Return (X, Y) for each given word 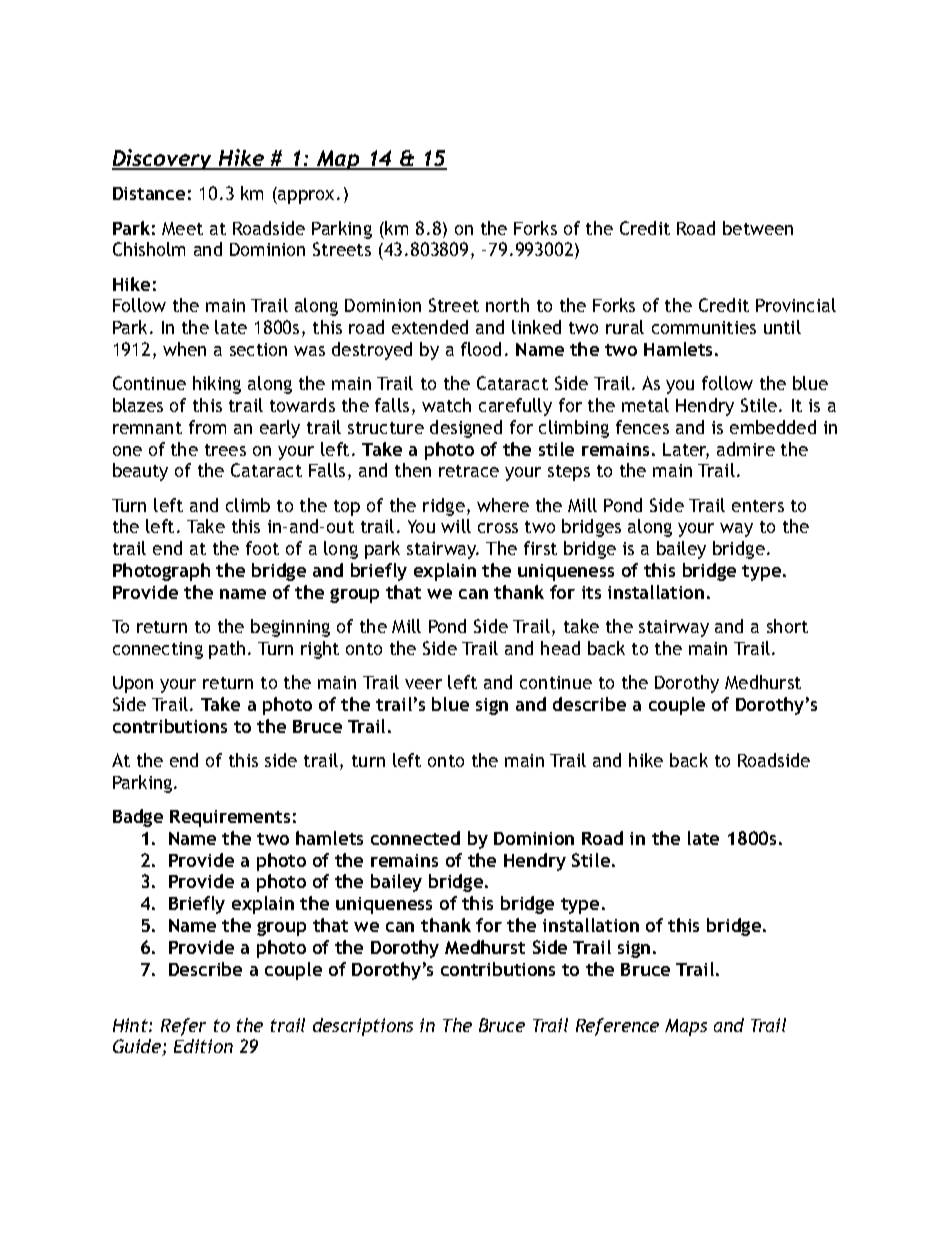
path (227, 650)
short (787, 626)
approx (307, 197)
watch (446, 405)
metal (645, 405)
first (540, 548)
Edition (203, 1046)
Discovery (163, 159)
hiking (217, 385)
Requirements (230, 818)
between (758, 228)
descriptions (363, 1027)
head (560, 648)
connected (415, 838)
